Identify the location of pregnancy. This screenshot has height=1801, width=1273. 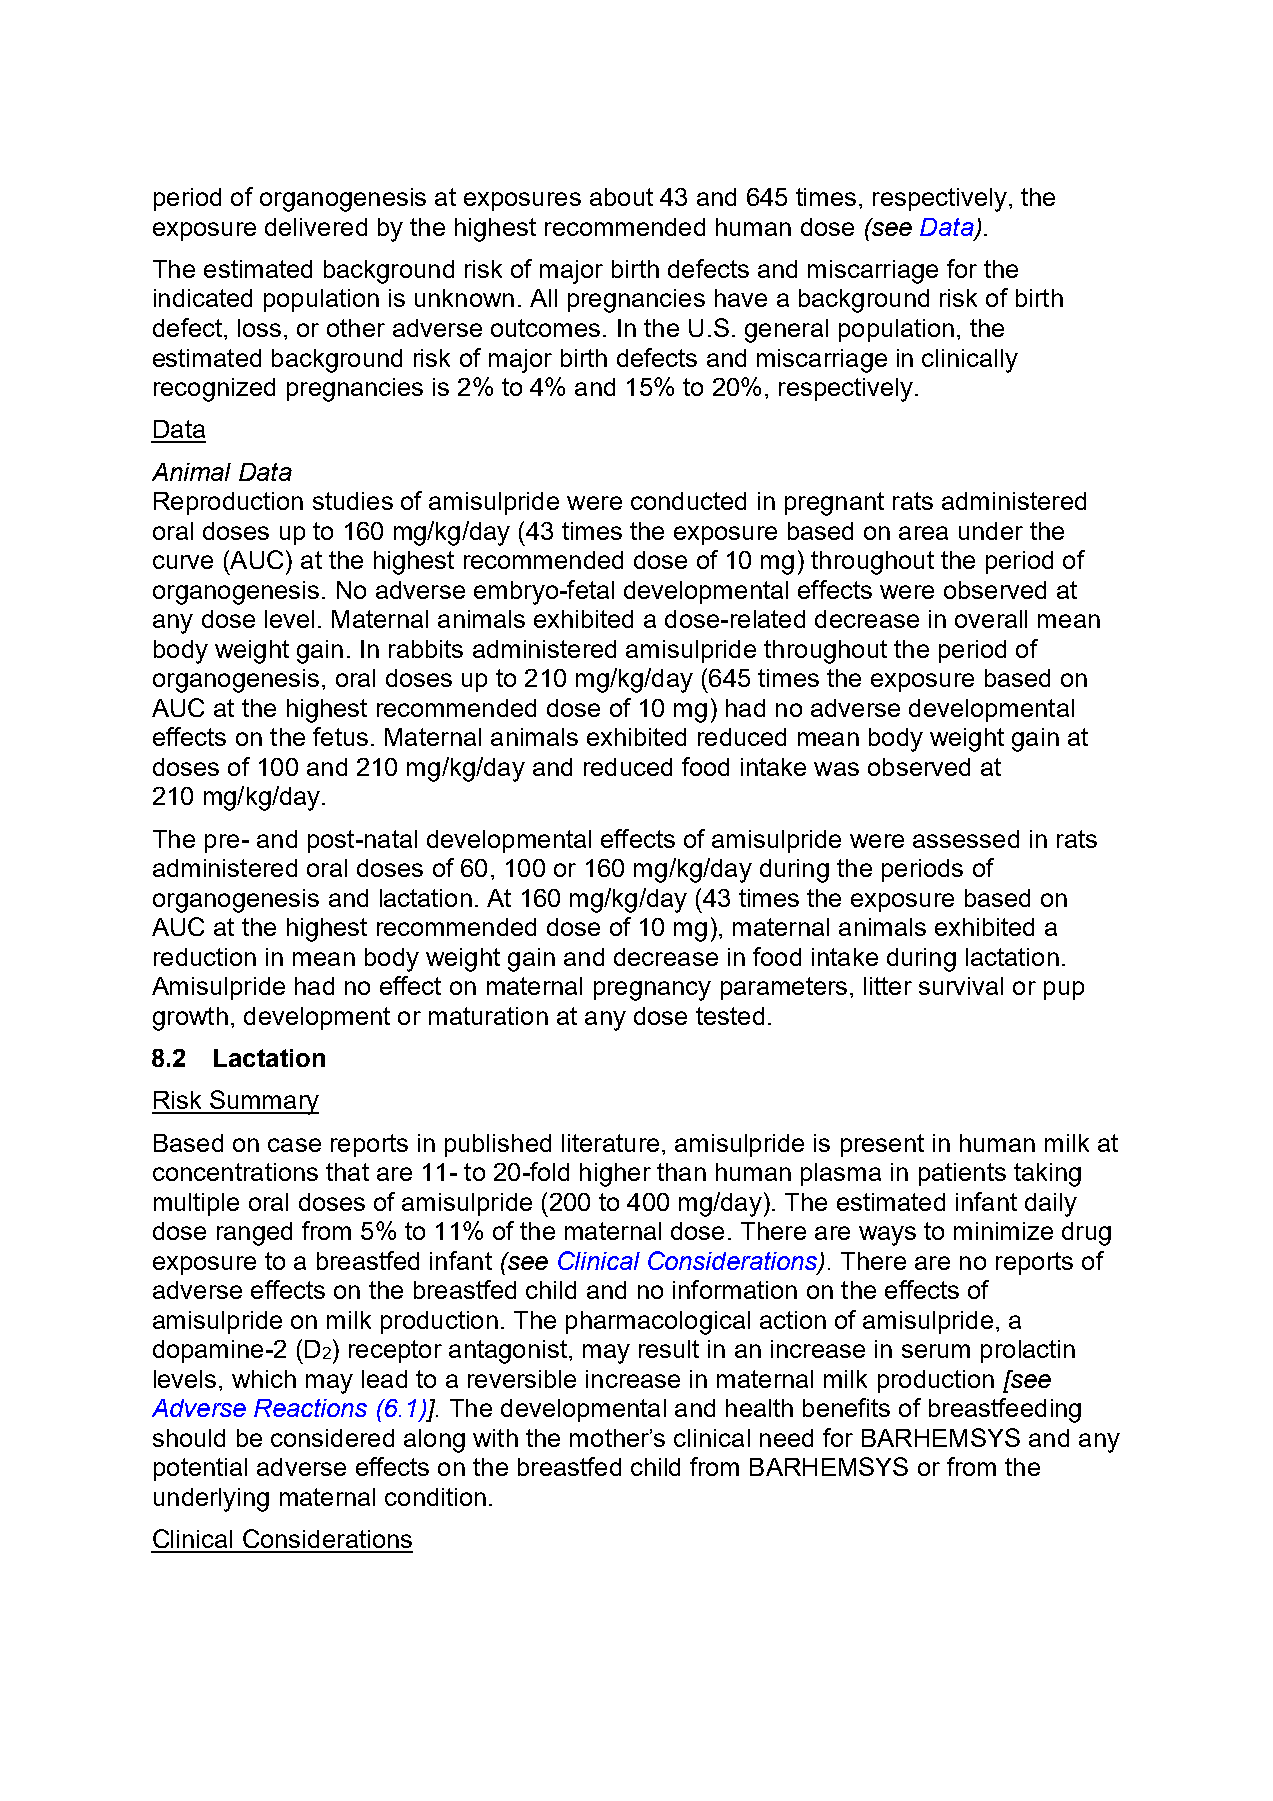
(652, 991).
